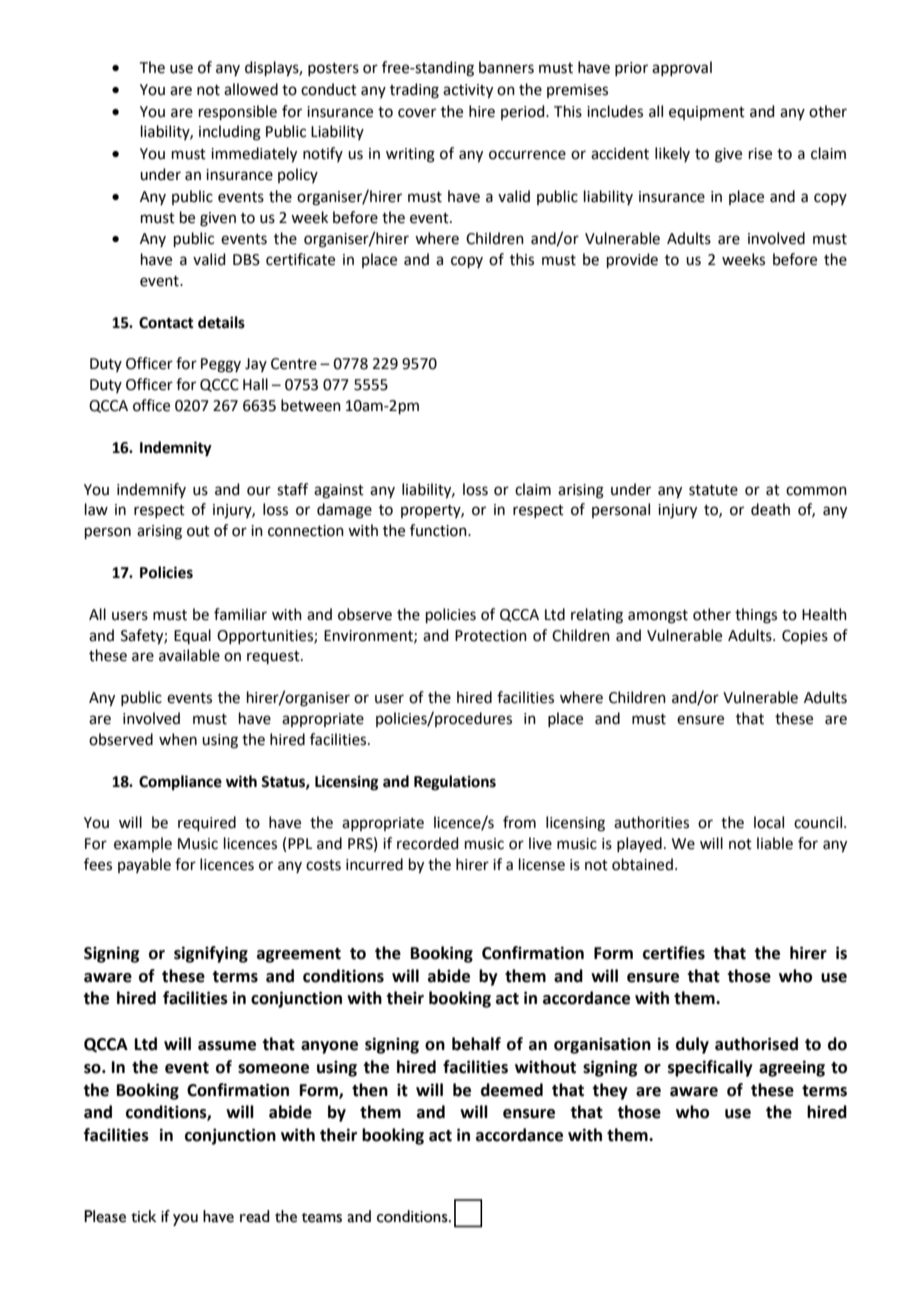 This page has width=924, height=1308. I want to click on responsible, so click(238, 112).
